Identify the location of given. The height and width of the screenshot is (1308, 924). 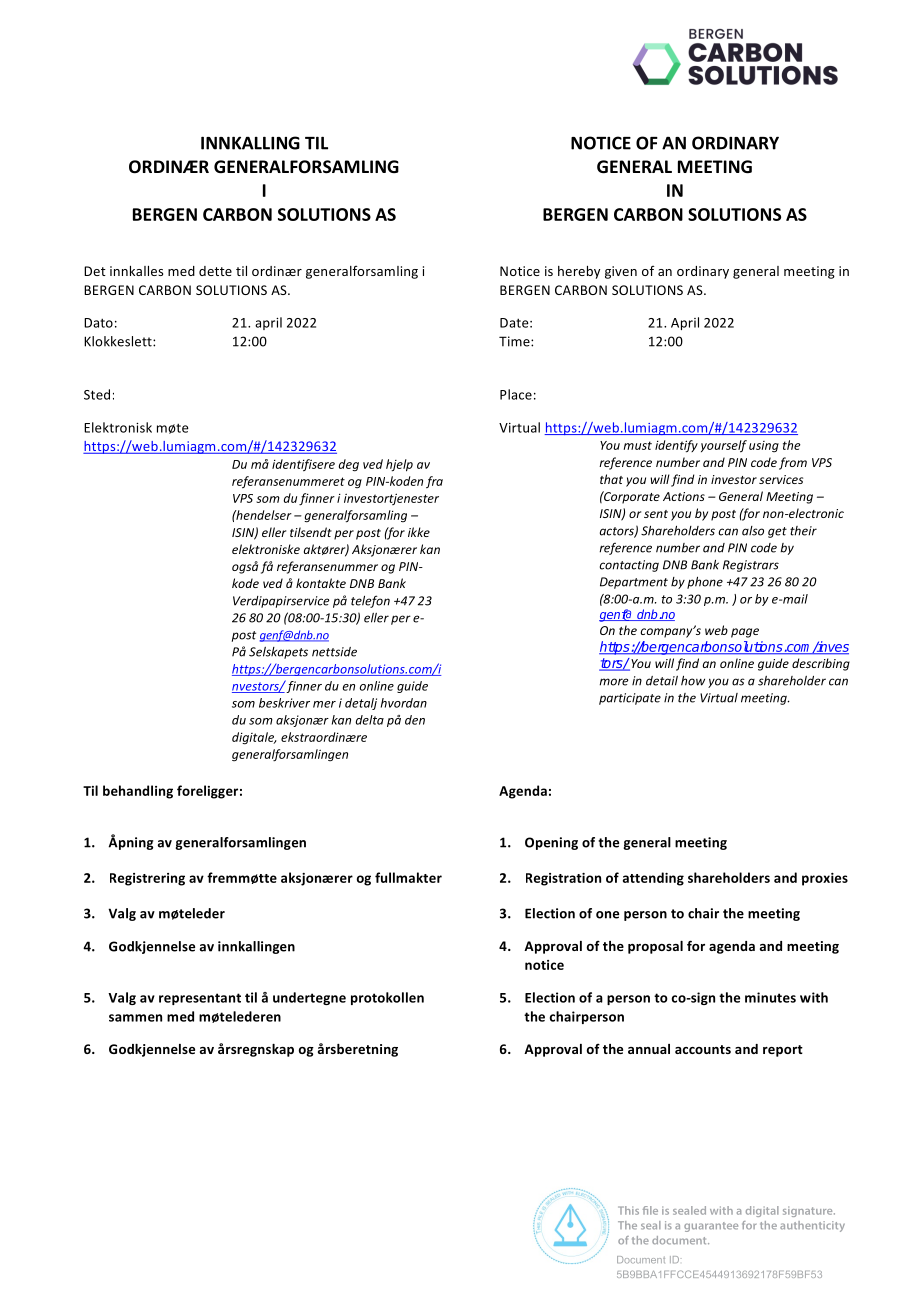
(621, 272).
